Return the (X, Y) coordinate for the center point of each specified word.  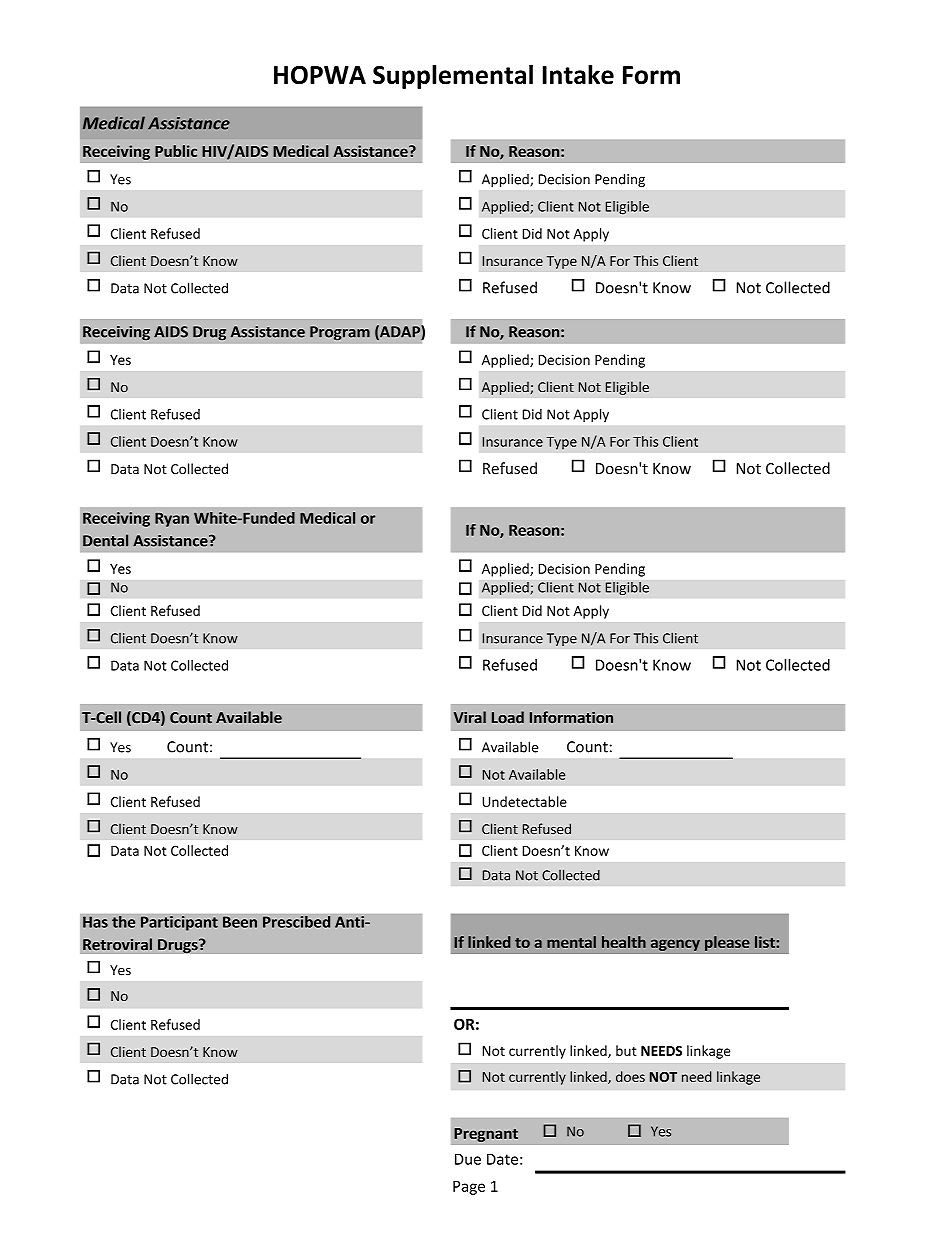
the (124, 921)
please (727, 943)
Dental (105, 540)
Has (95, 922)
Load (508, 717)
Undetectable (524, 801)
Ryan (172, 520)
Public (176, 151)
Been (240, 922)
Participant (179, 923)
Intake (578, 74)
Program (340, 333)
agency (675, 945)
